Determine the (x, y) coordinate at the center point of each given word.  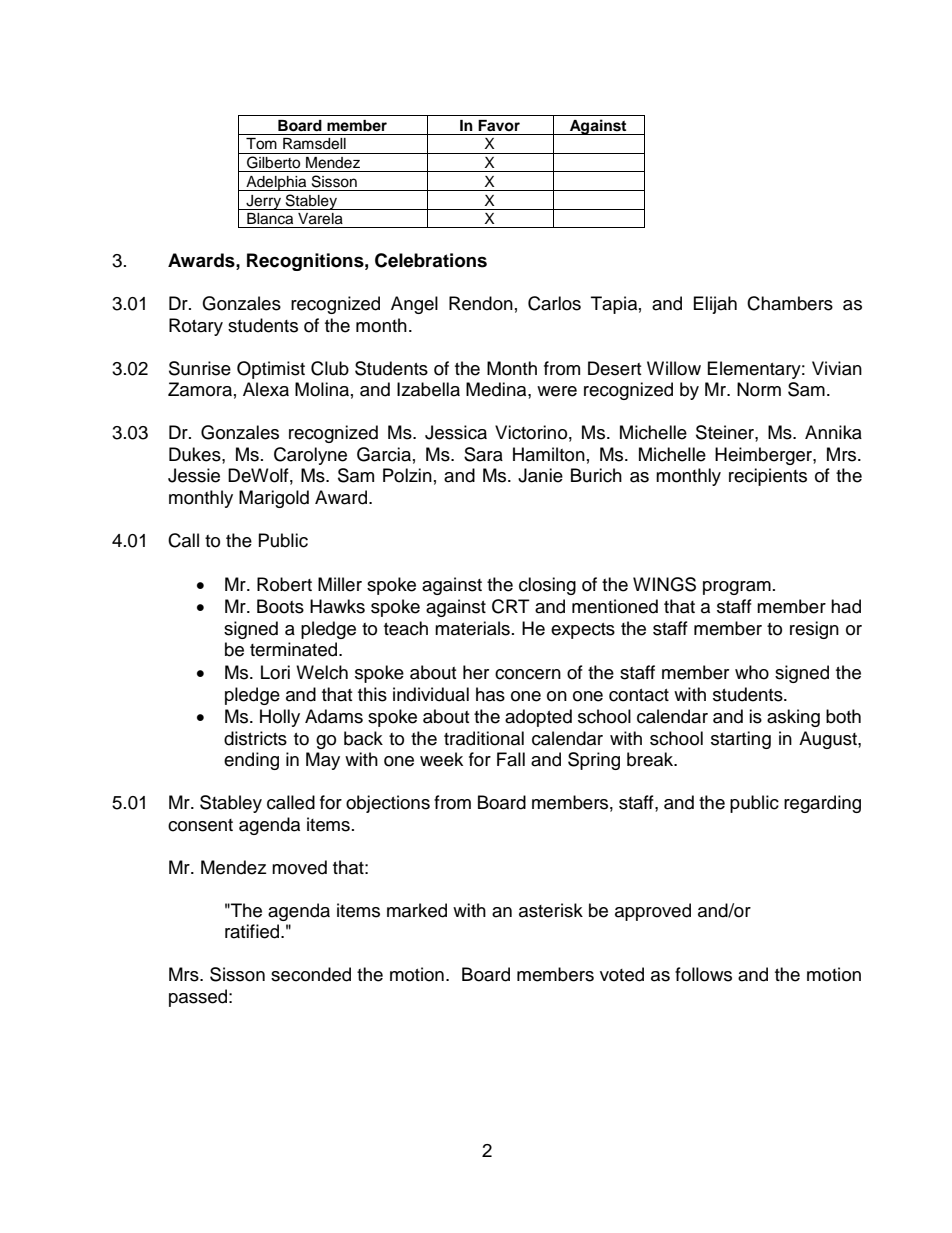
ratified (253, 931)
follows (703, 974)
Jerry (264, 202)
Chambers (790, 303)
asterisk (551, 910)
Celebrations (431, 260)
